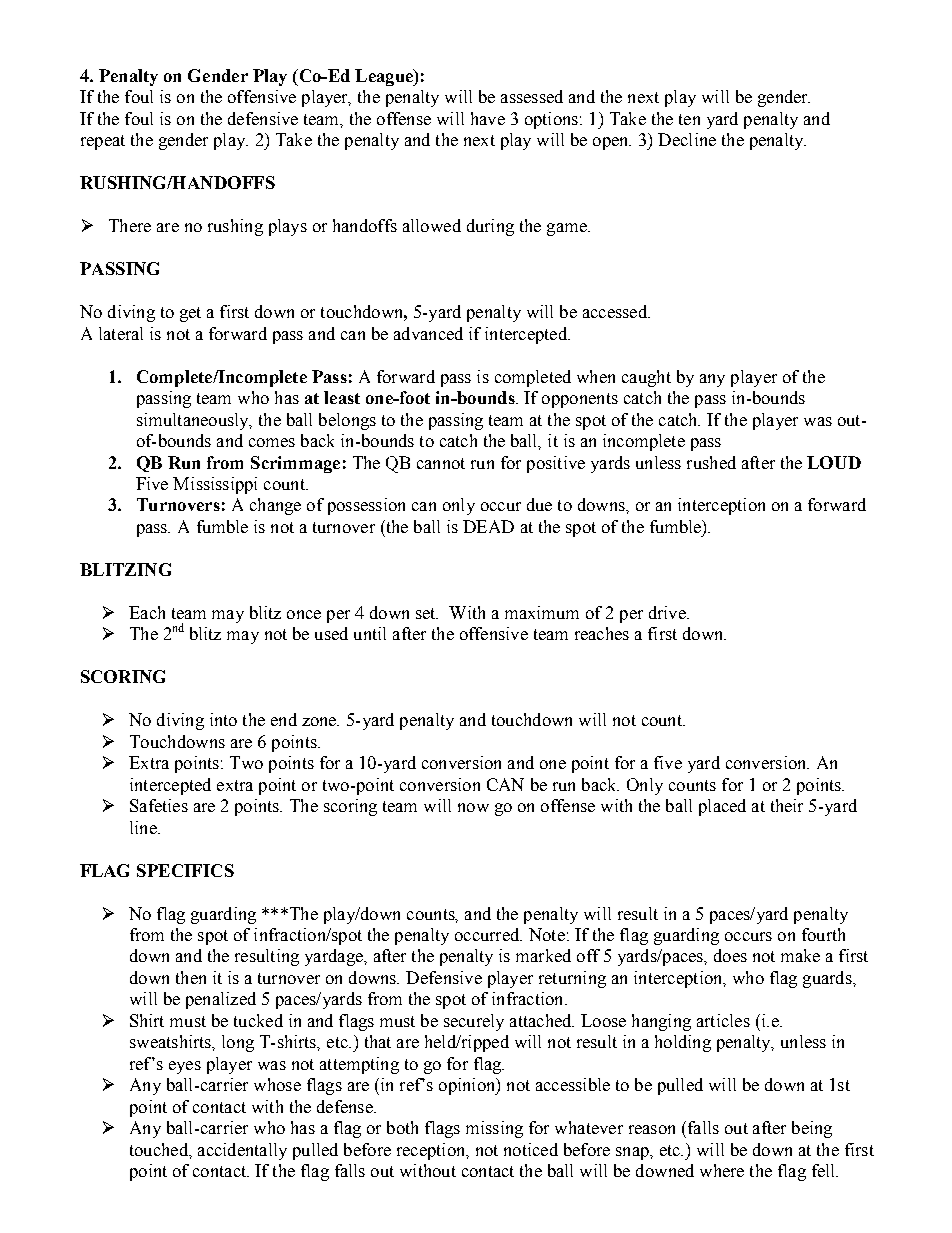 Image resolution: width=952 pixels, height=1233 pixels. Describe the element at coordinates (103, 142) in the screenshot. I see `repeat` at that location.
